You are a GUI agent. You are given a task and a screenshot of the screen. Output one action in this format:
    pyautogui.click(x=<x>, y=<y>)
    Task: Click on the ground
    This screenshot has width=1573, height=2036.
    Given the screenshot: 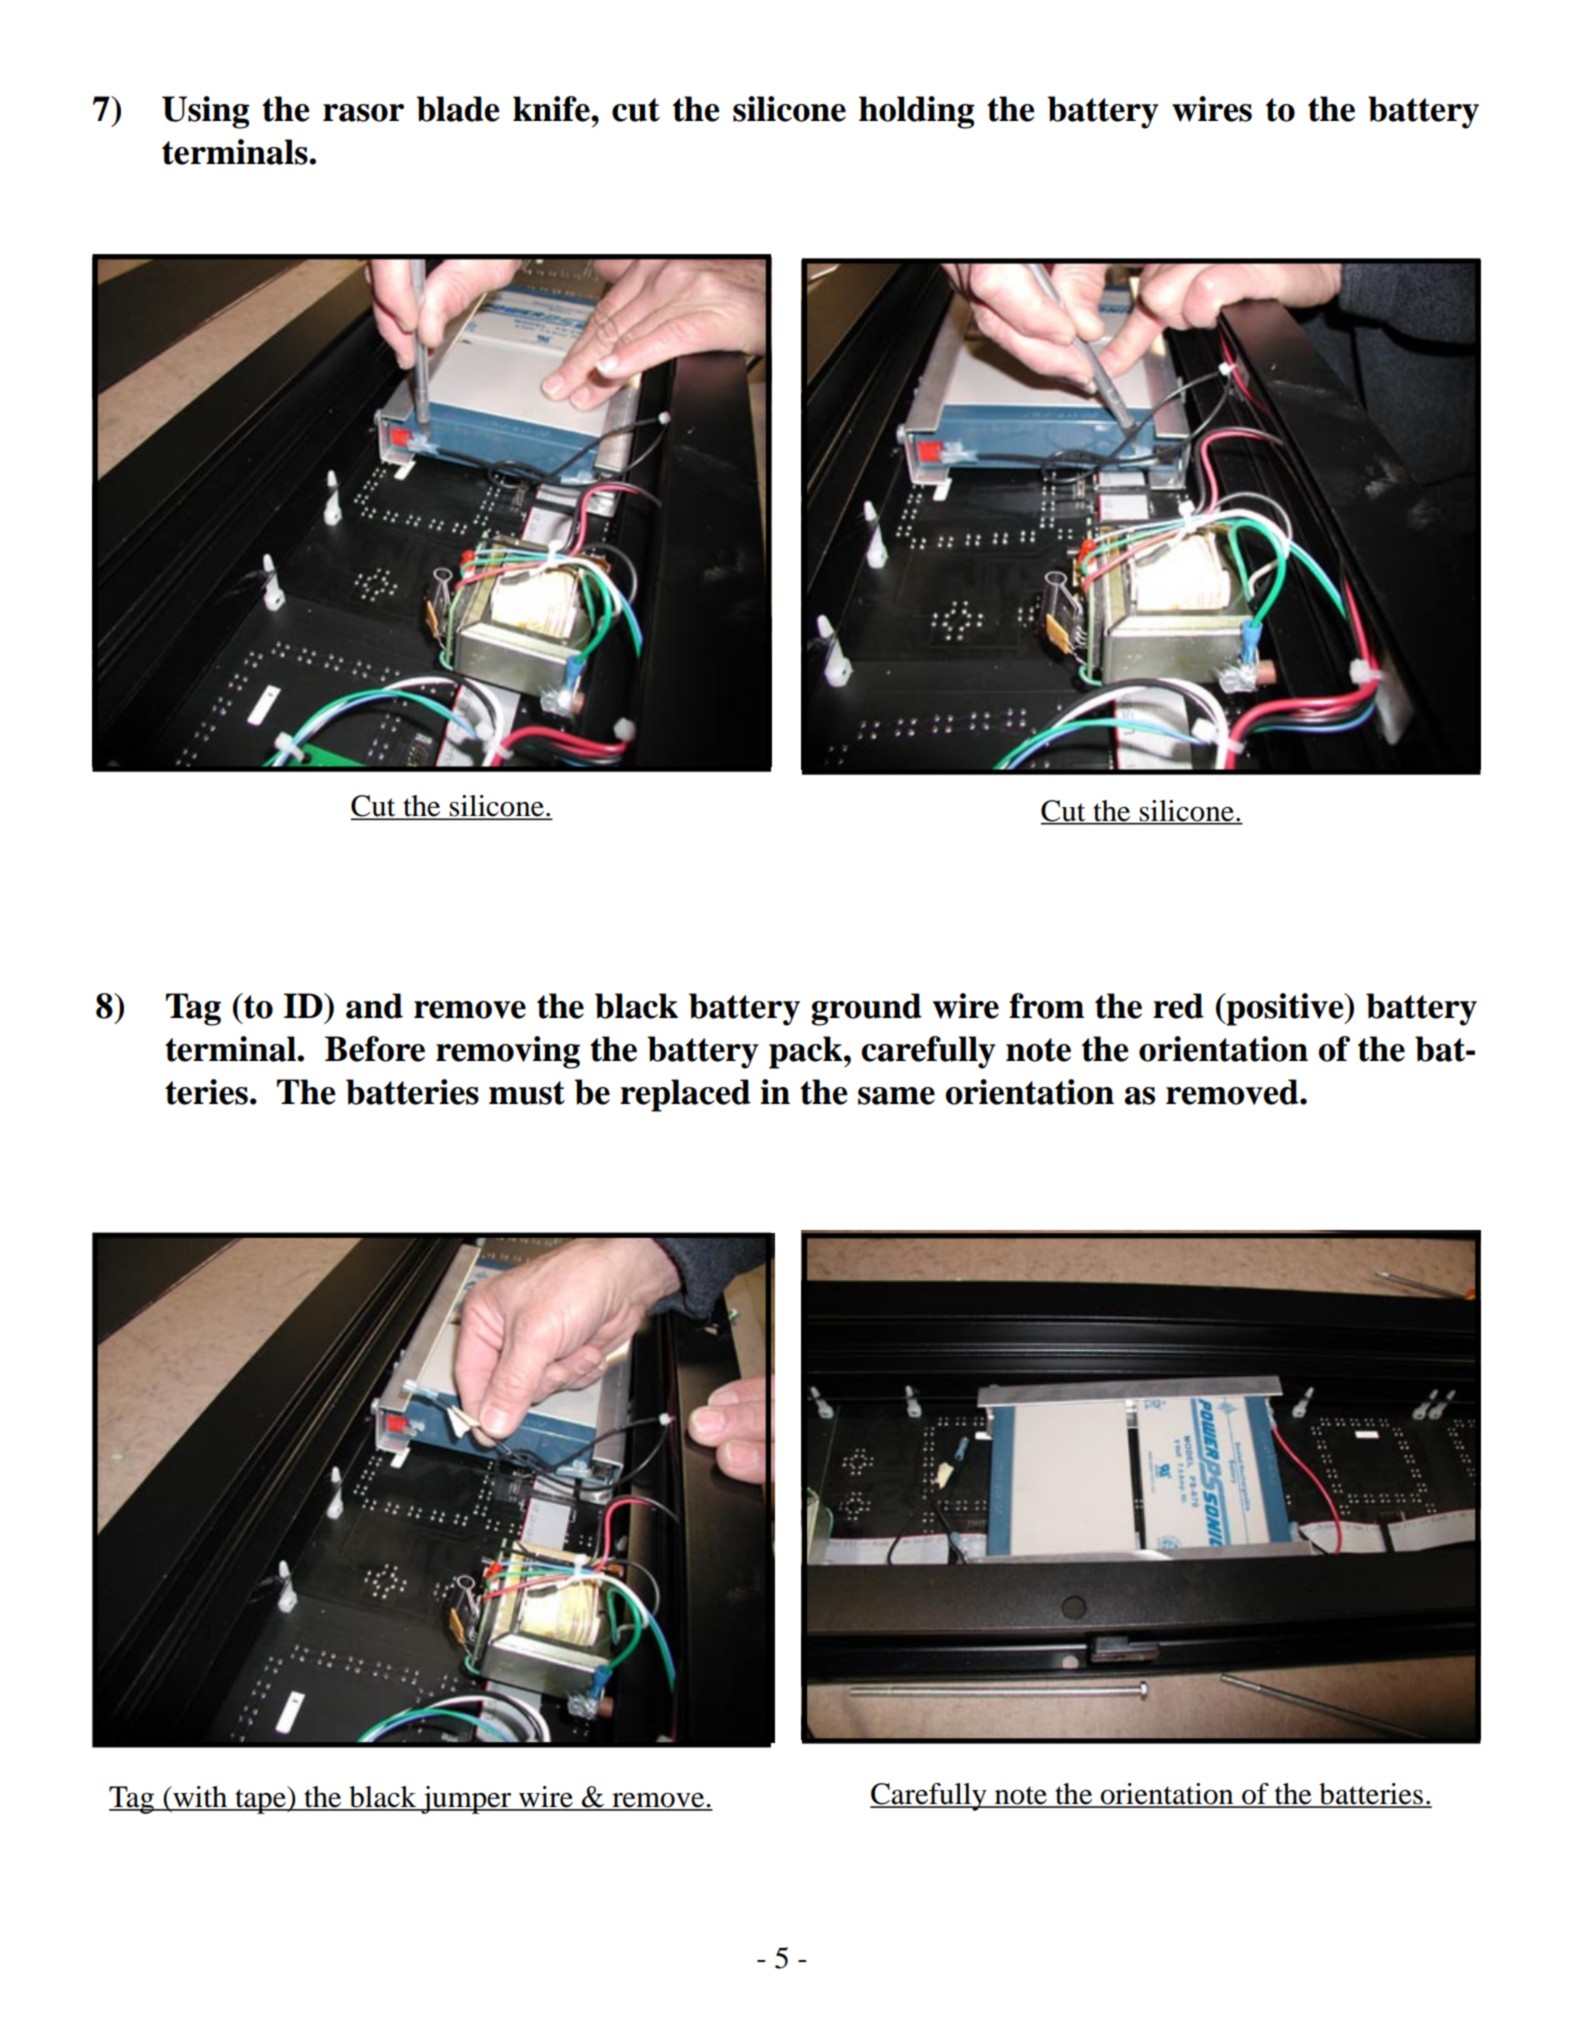 What is the action you would take?
    pyautogui.click(x=866, y=1009)
